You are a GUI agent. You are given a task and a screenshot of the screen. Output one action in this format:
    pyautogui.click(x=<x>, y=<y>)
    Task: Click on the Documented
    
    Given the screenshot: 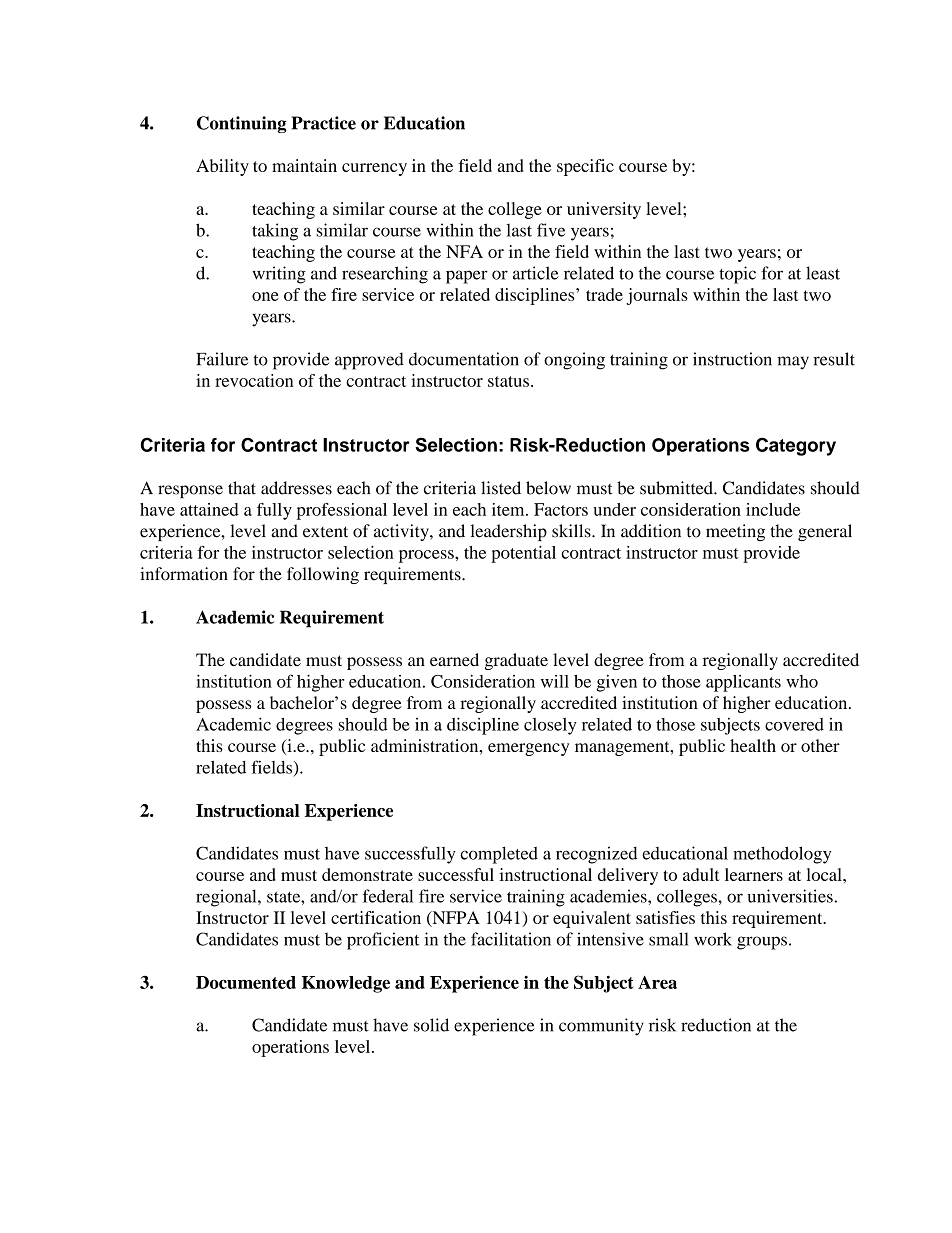 What is the action you would take?
    pyautogui.click(x=246, y=982)
